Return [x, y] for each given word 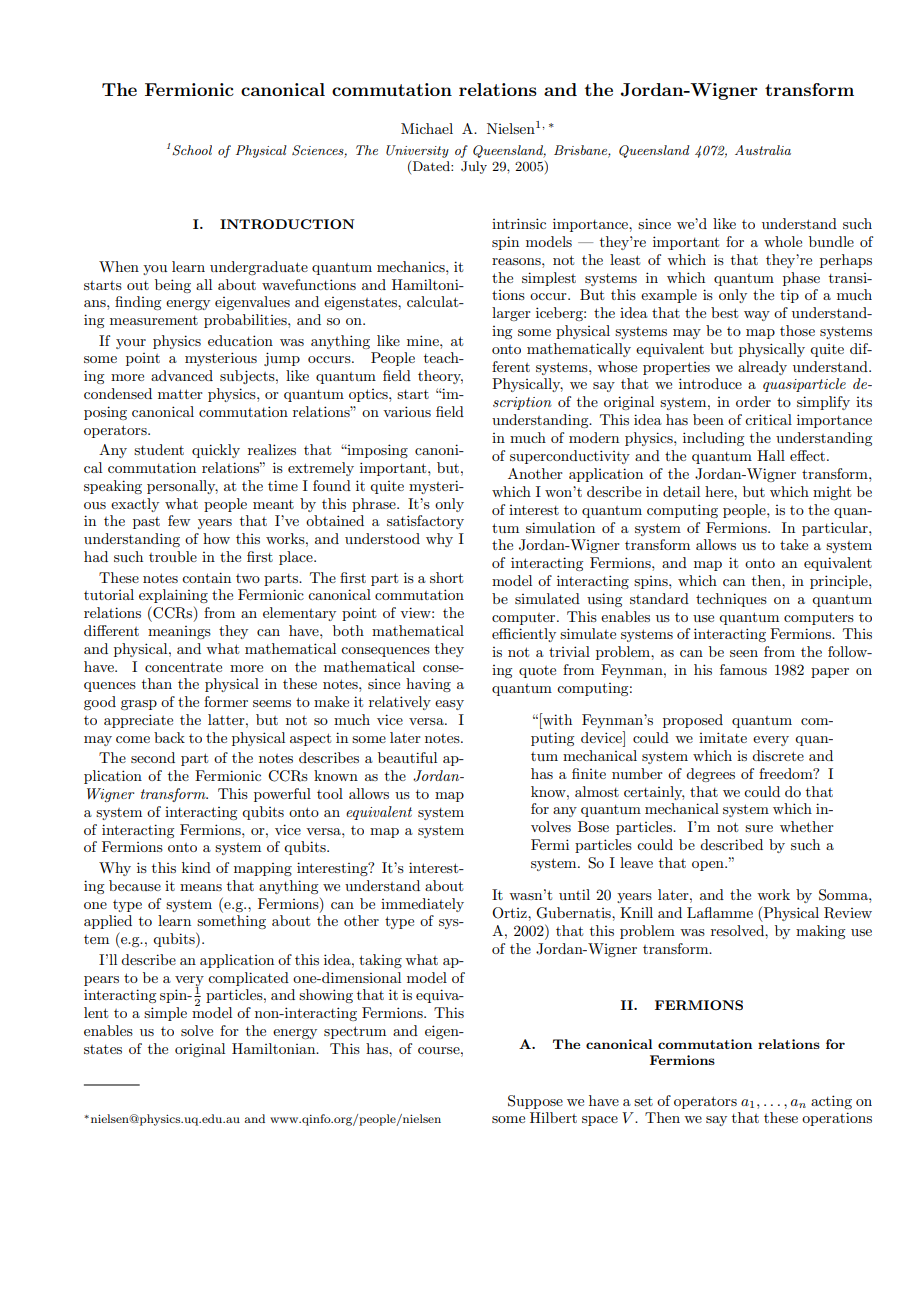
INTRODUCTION [287, 224]
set [643, 1101]
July [474, 167]
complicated [248, 979]
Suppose [535, 1102]
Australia [763, 150]
